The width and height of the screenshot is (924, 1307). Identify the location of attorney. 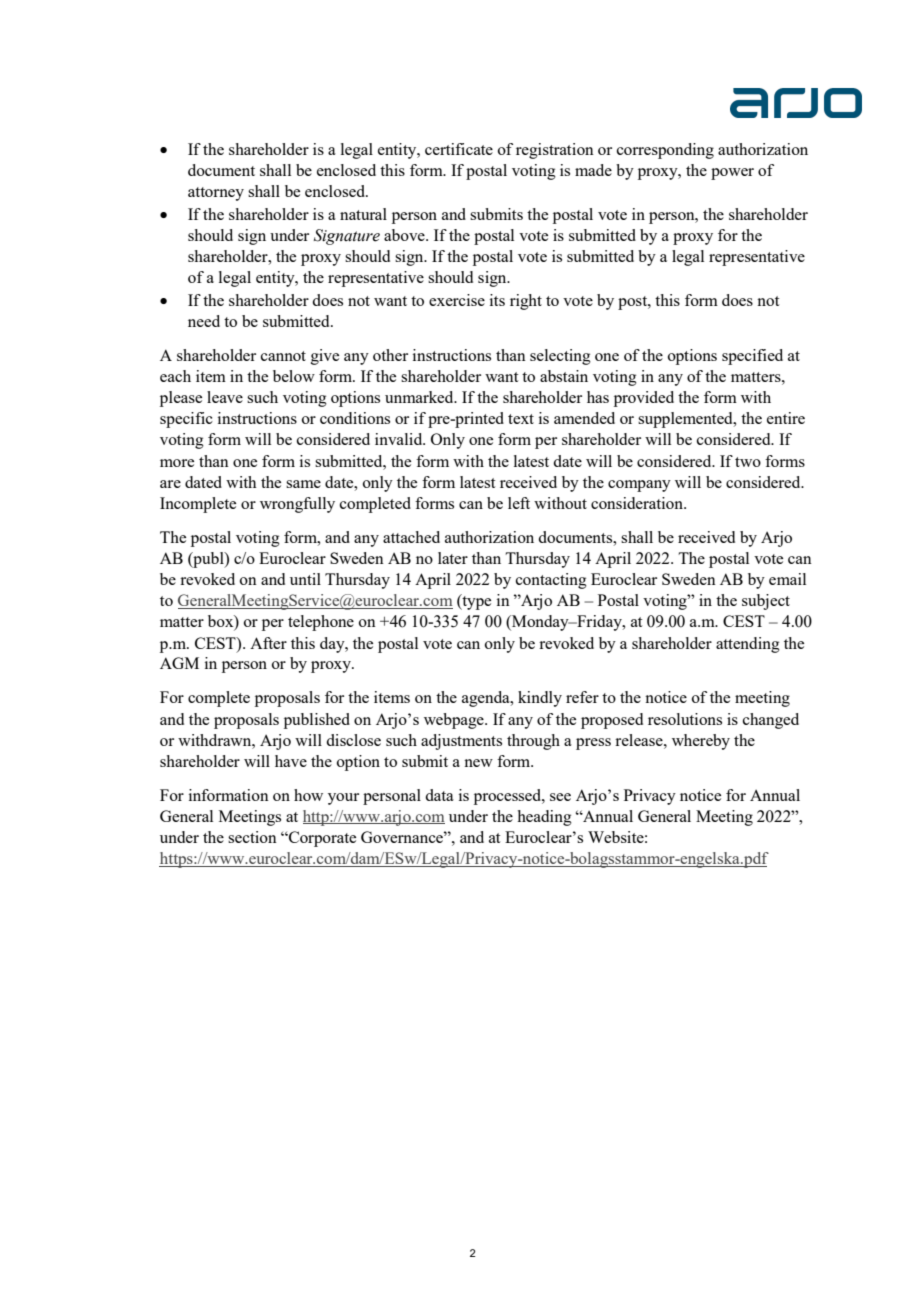
(216, 194).
